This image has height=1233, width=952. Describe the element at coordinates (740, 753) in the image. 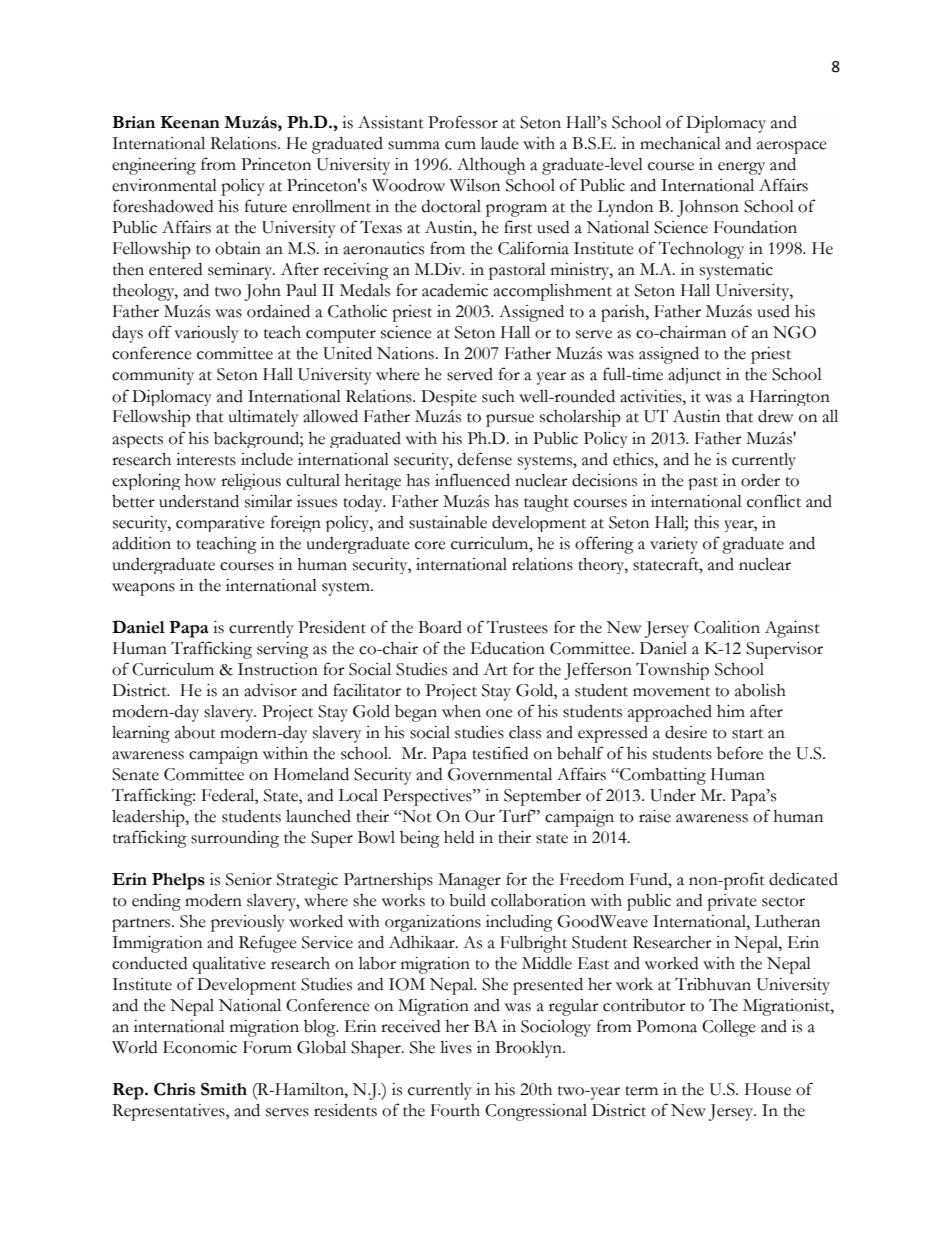

I see `before` at that location.
